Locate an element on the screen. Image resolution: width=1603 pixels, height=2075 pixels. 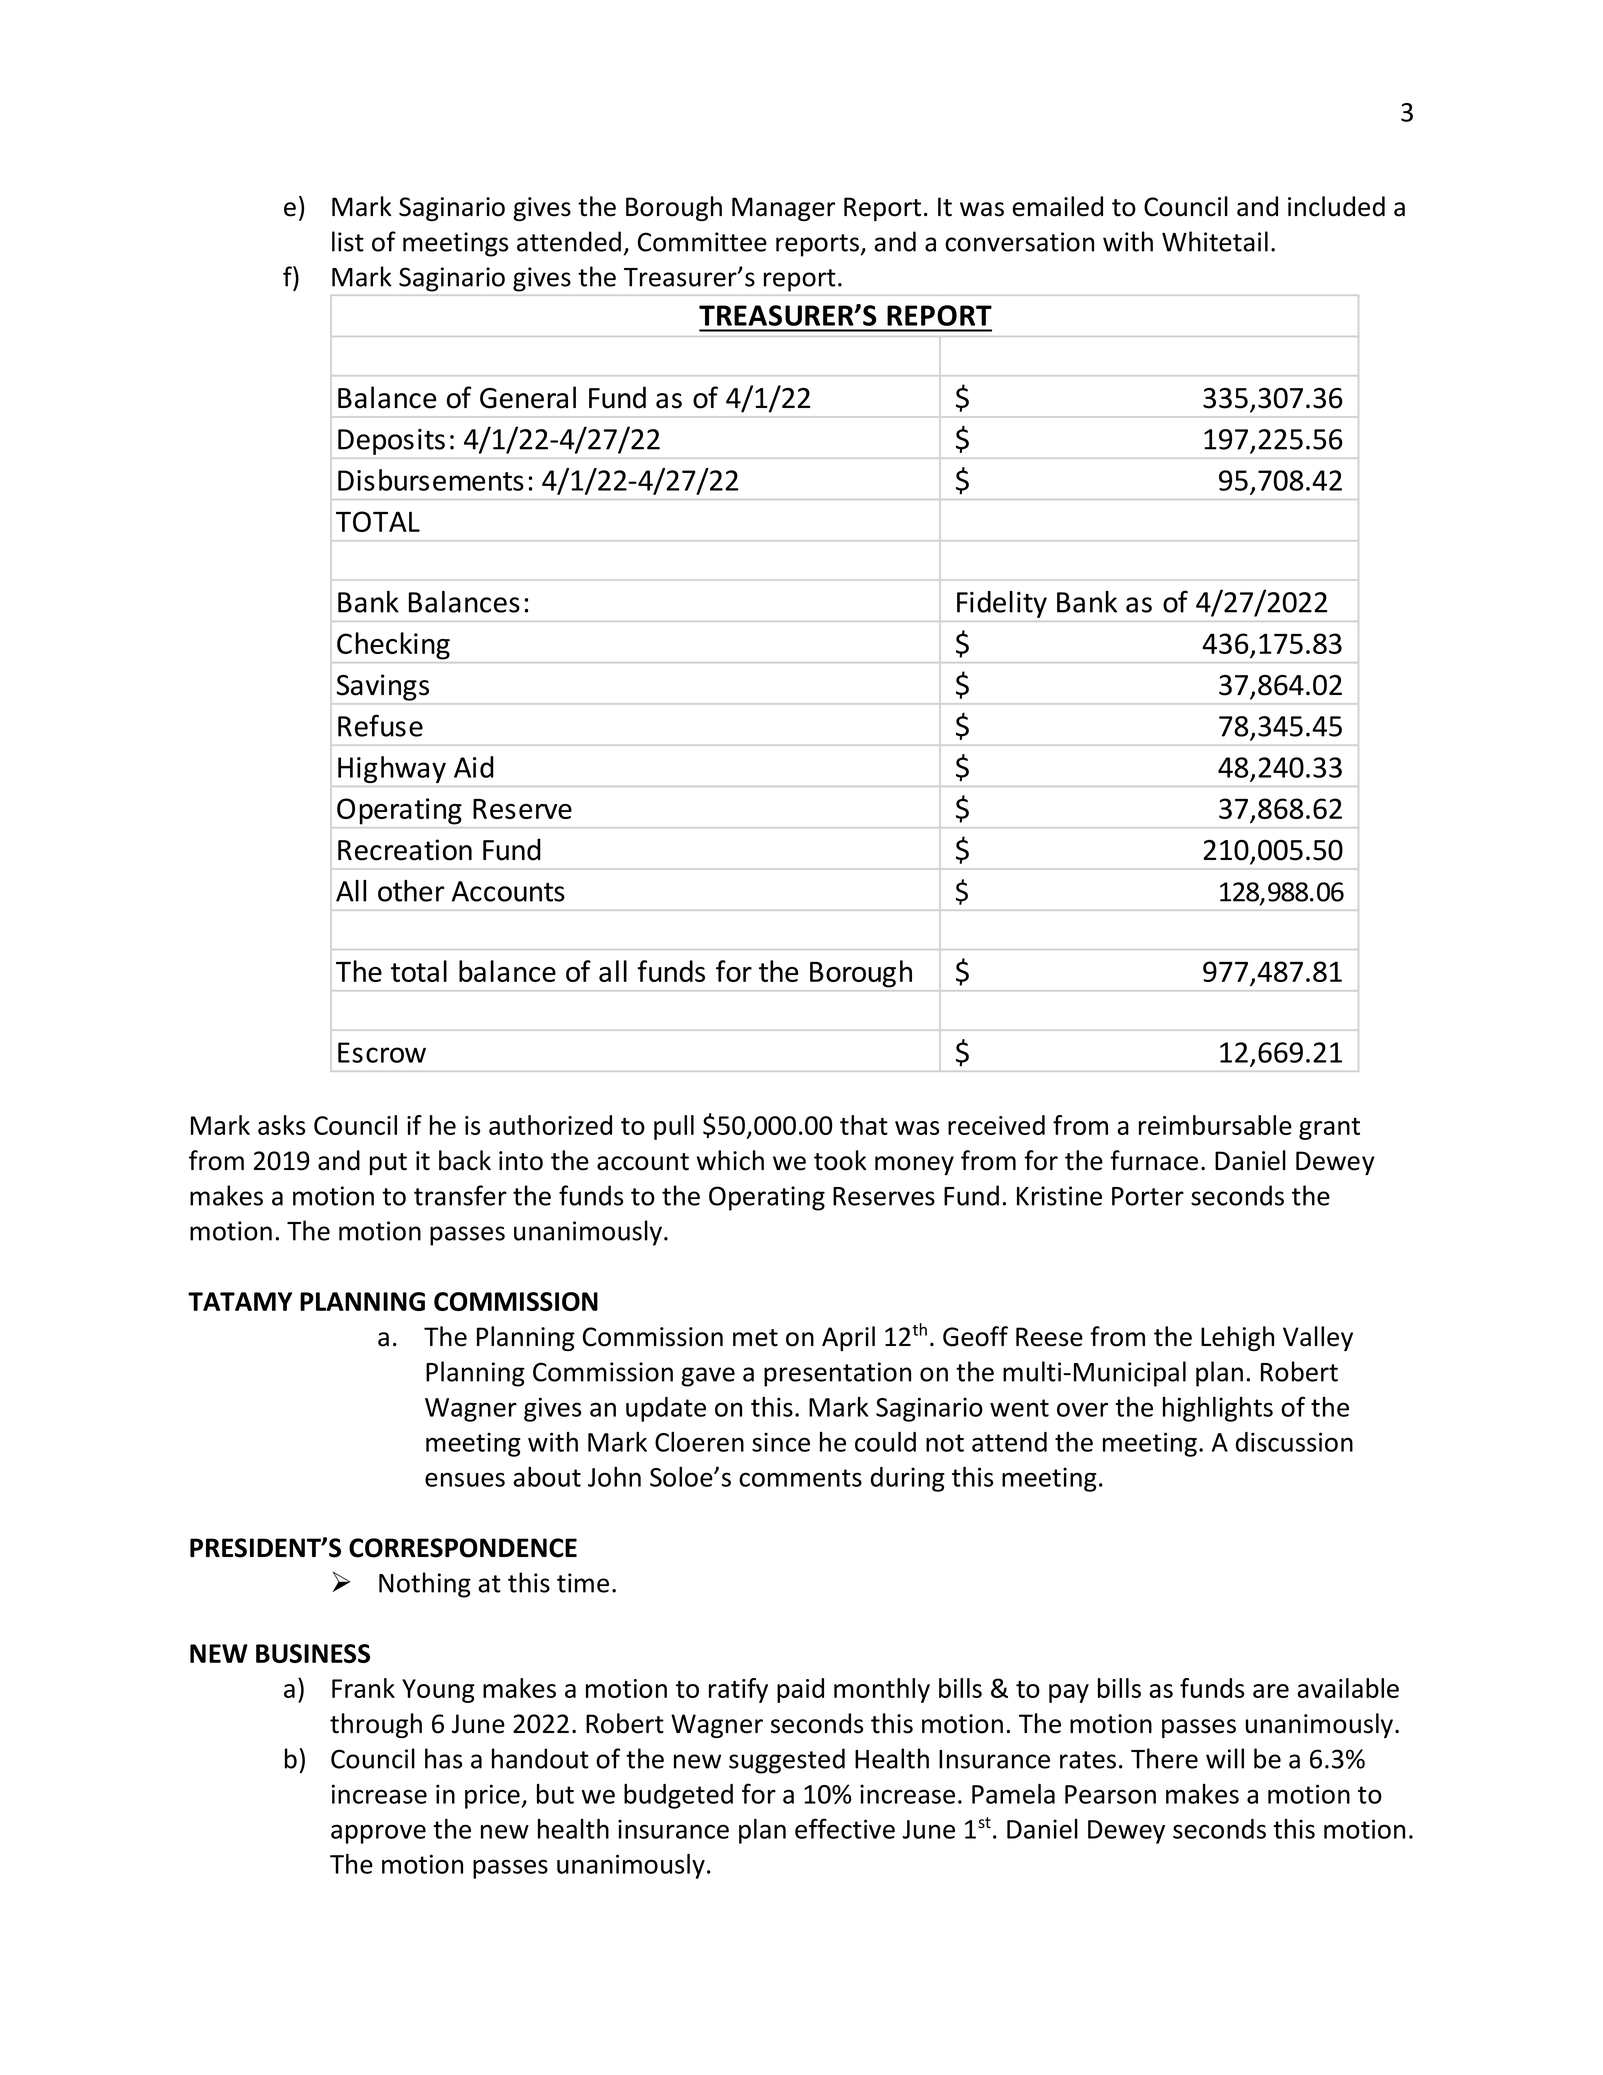
will is located at coordinates (1225, 1758).
